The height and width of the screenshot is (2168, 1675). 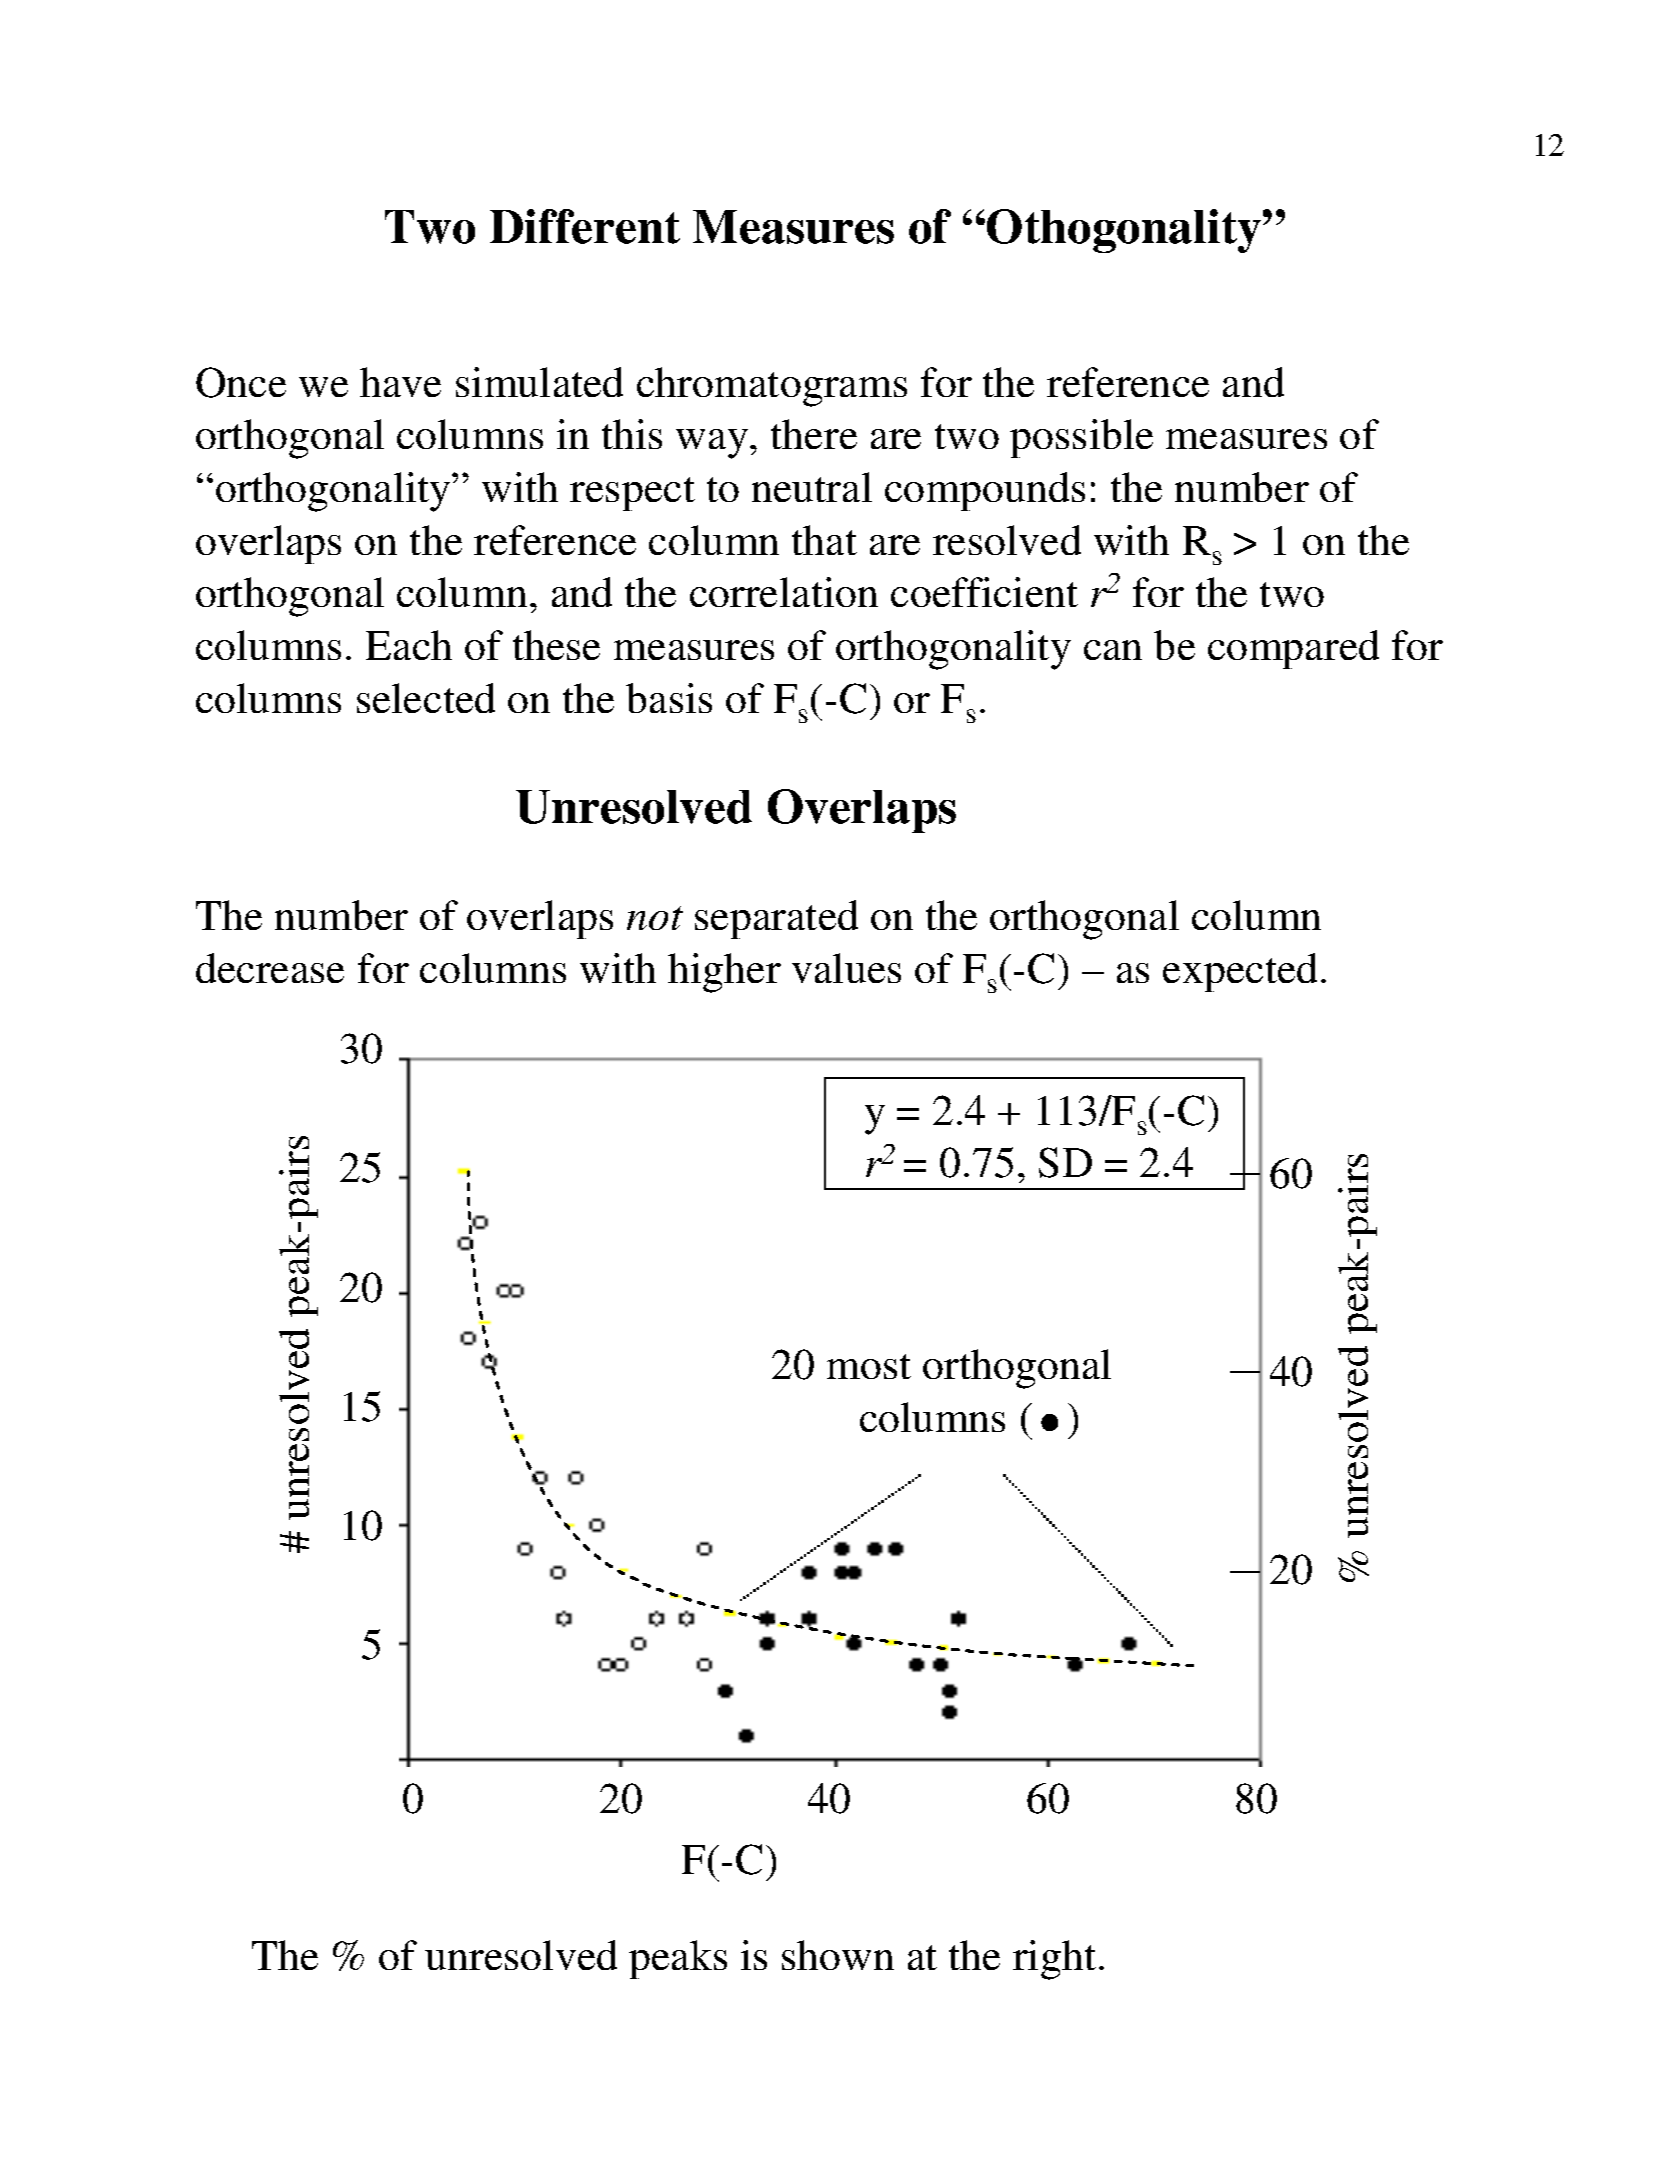 I want to click on decrease, so click(x=270, y=968).
